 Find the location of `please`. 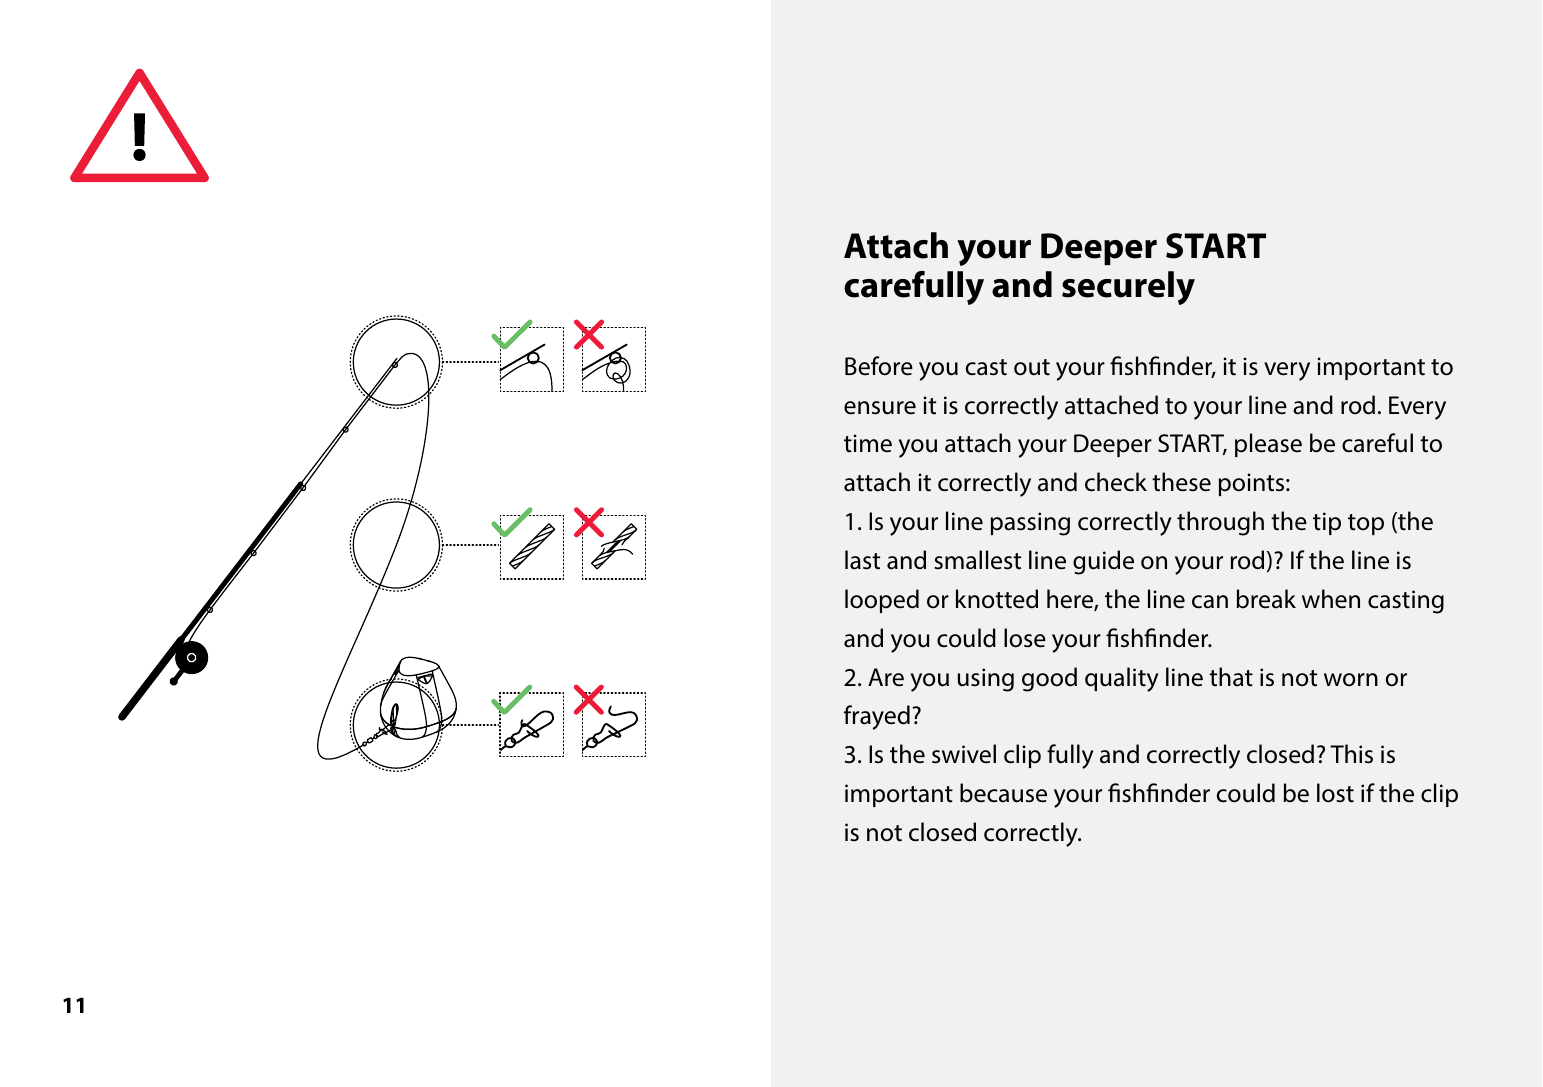

please is located at coordinates (1268, 445).
